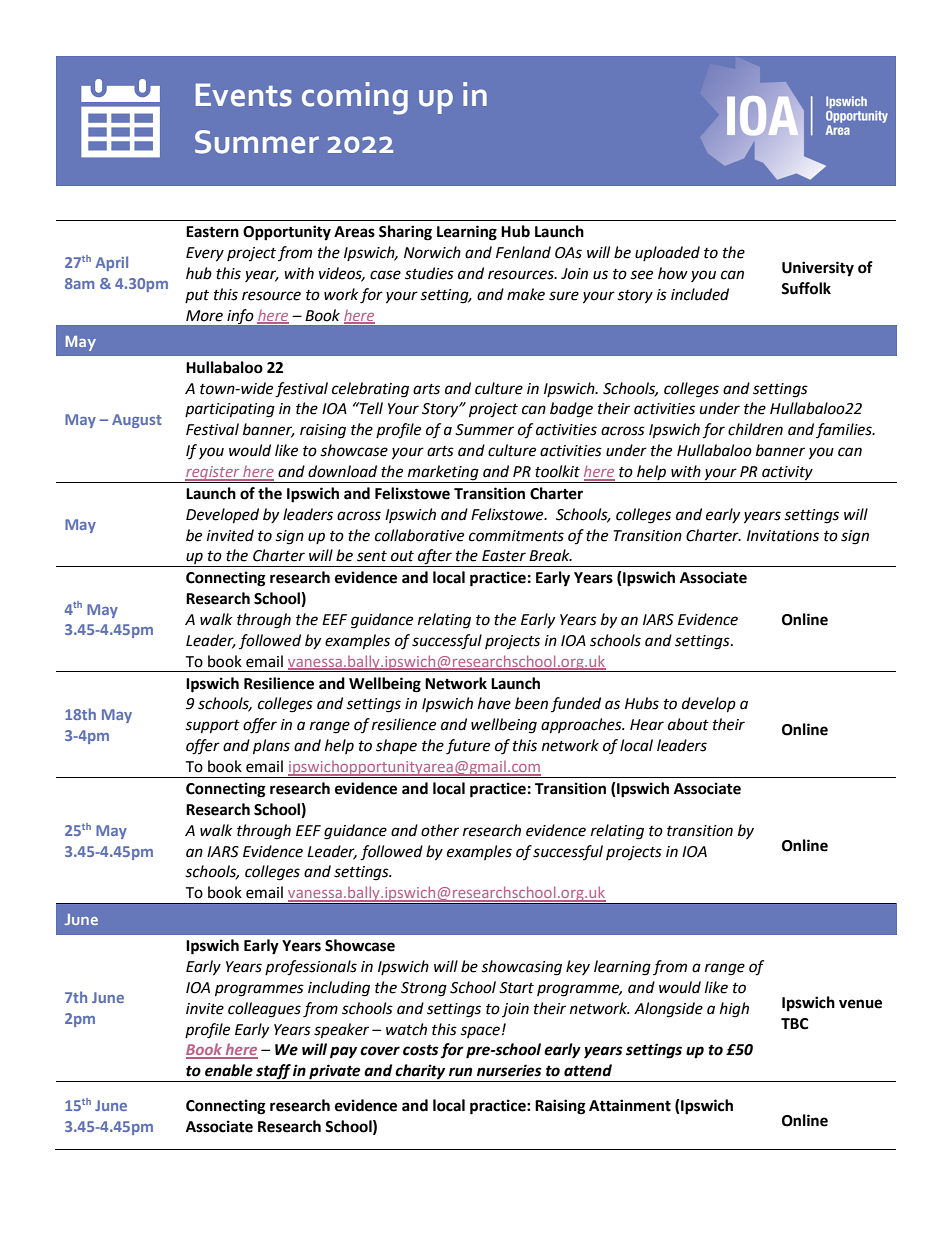 The image size is (952, 1233). Describe the element at coordinates (244, 95) in the screenshot. I see `Events` at that location.
